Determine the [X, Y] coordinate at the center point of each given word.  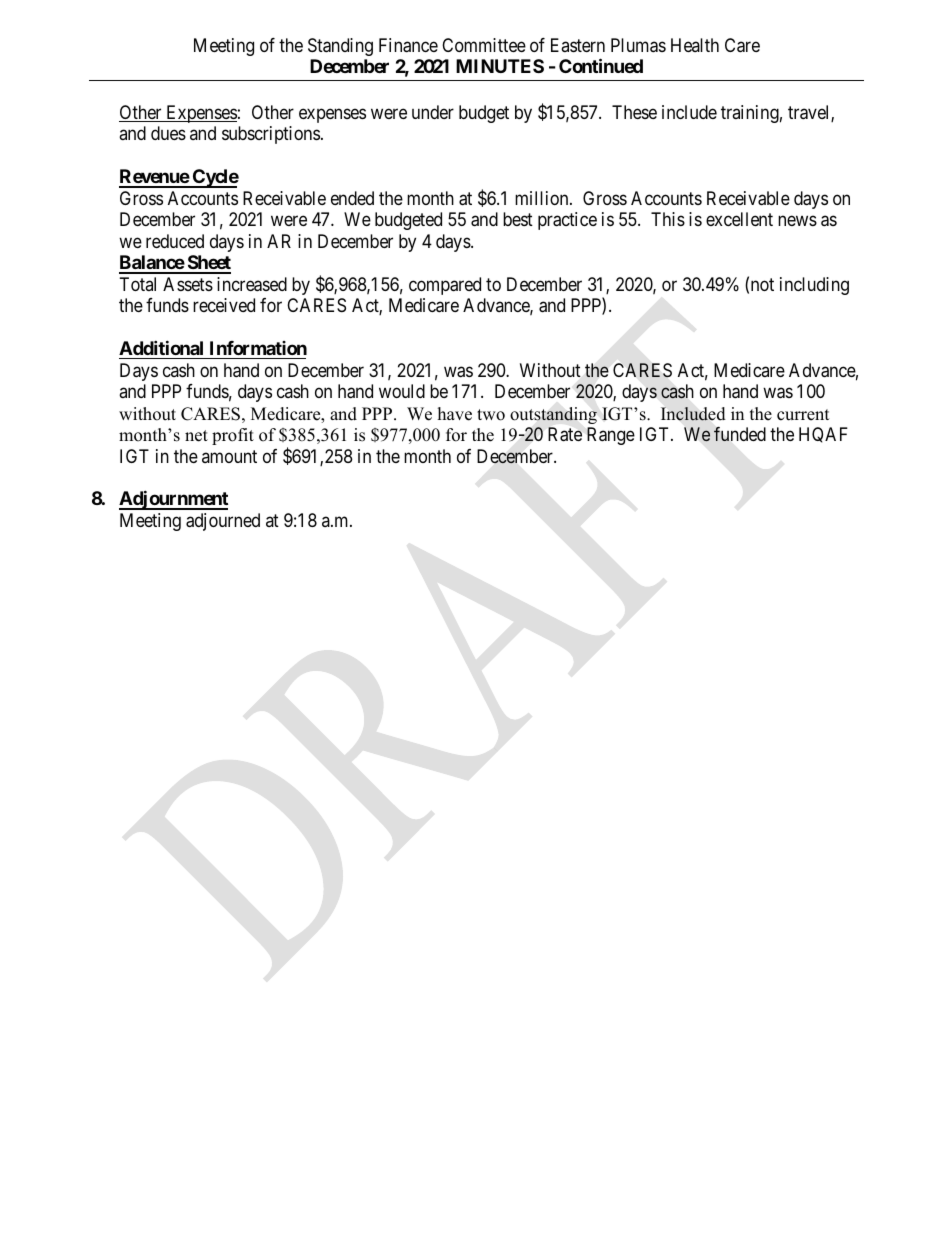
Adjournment [173, 500]
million [543, 198]
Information [258, 348]
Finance [408, 45]
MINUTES [500, 66]
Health [695, 45]
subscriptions [271, 135]
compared [445, 286]
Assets [188, 284]
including [814, 286]
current [803, 415]
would [402, 391]
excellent [739, 219]
